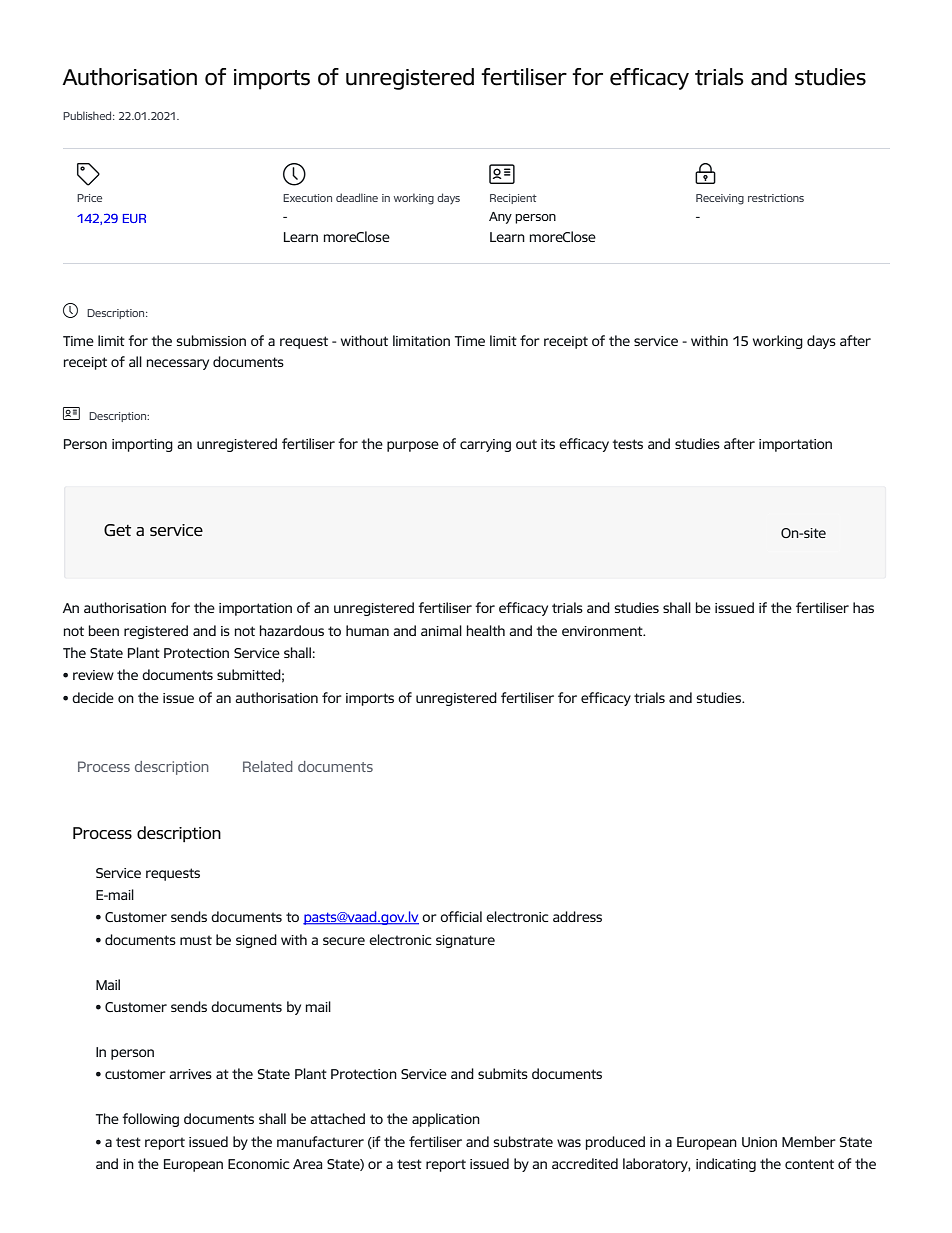 The image size is (952, 1233). I want to click on Recipient, so click(513, 199).
